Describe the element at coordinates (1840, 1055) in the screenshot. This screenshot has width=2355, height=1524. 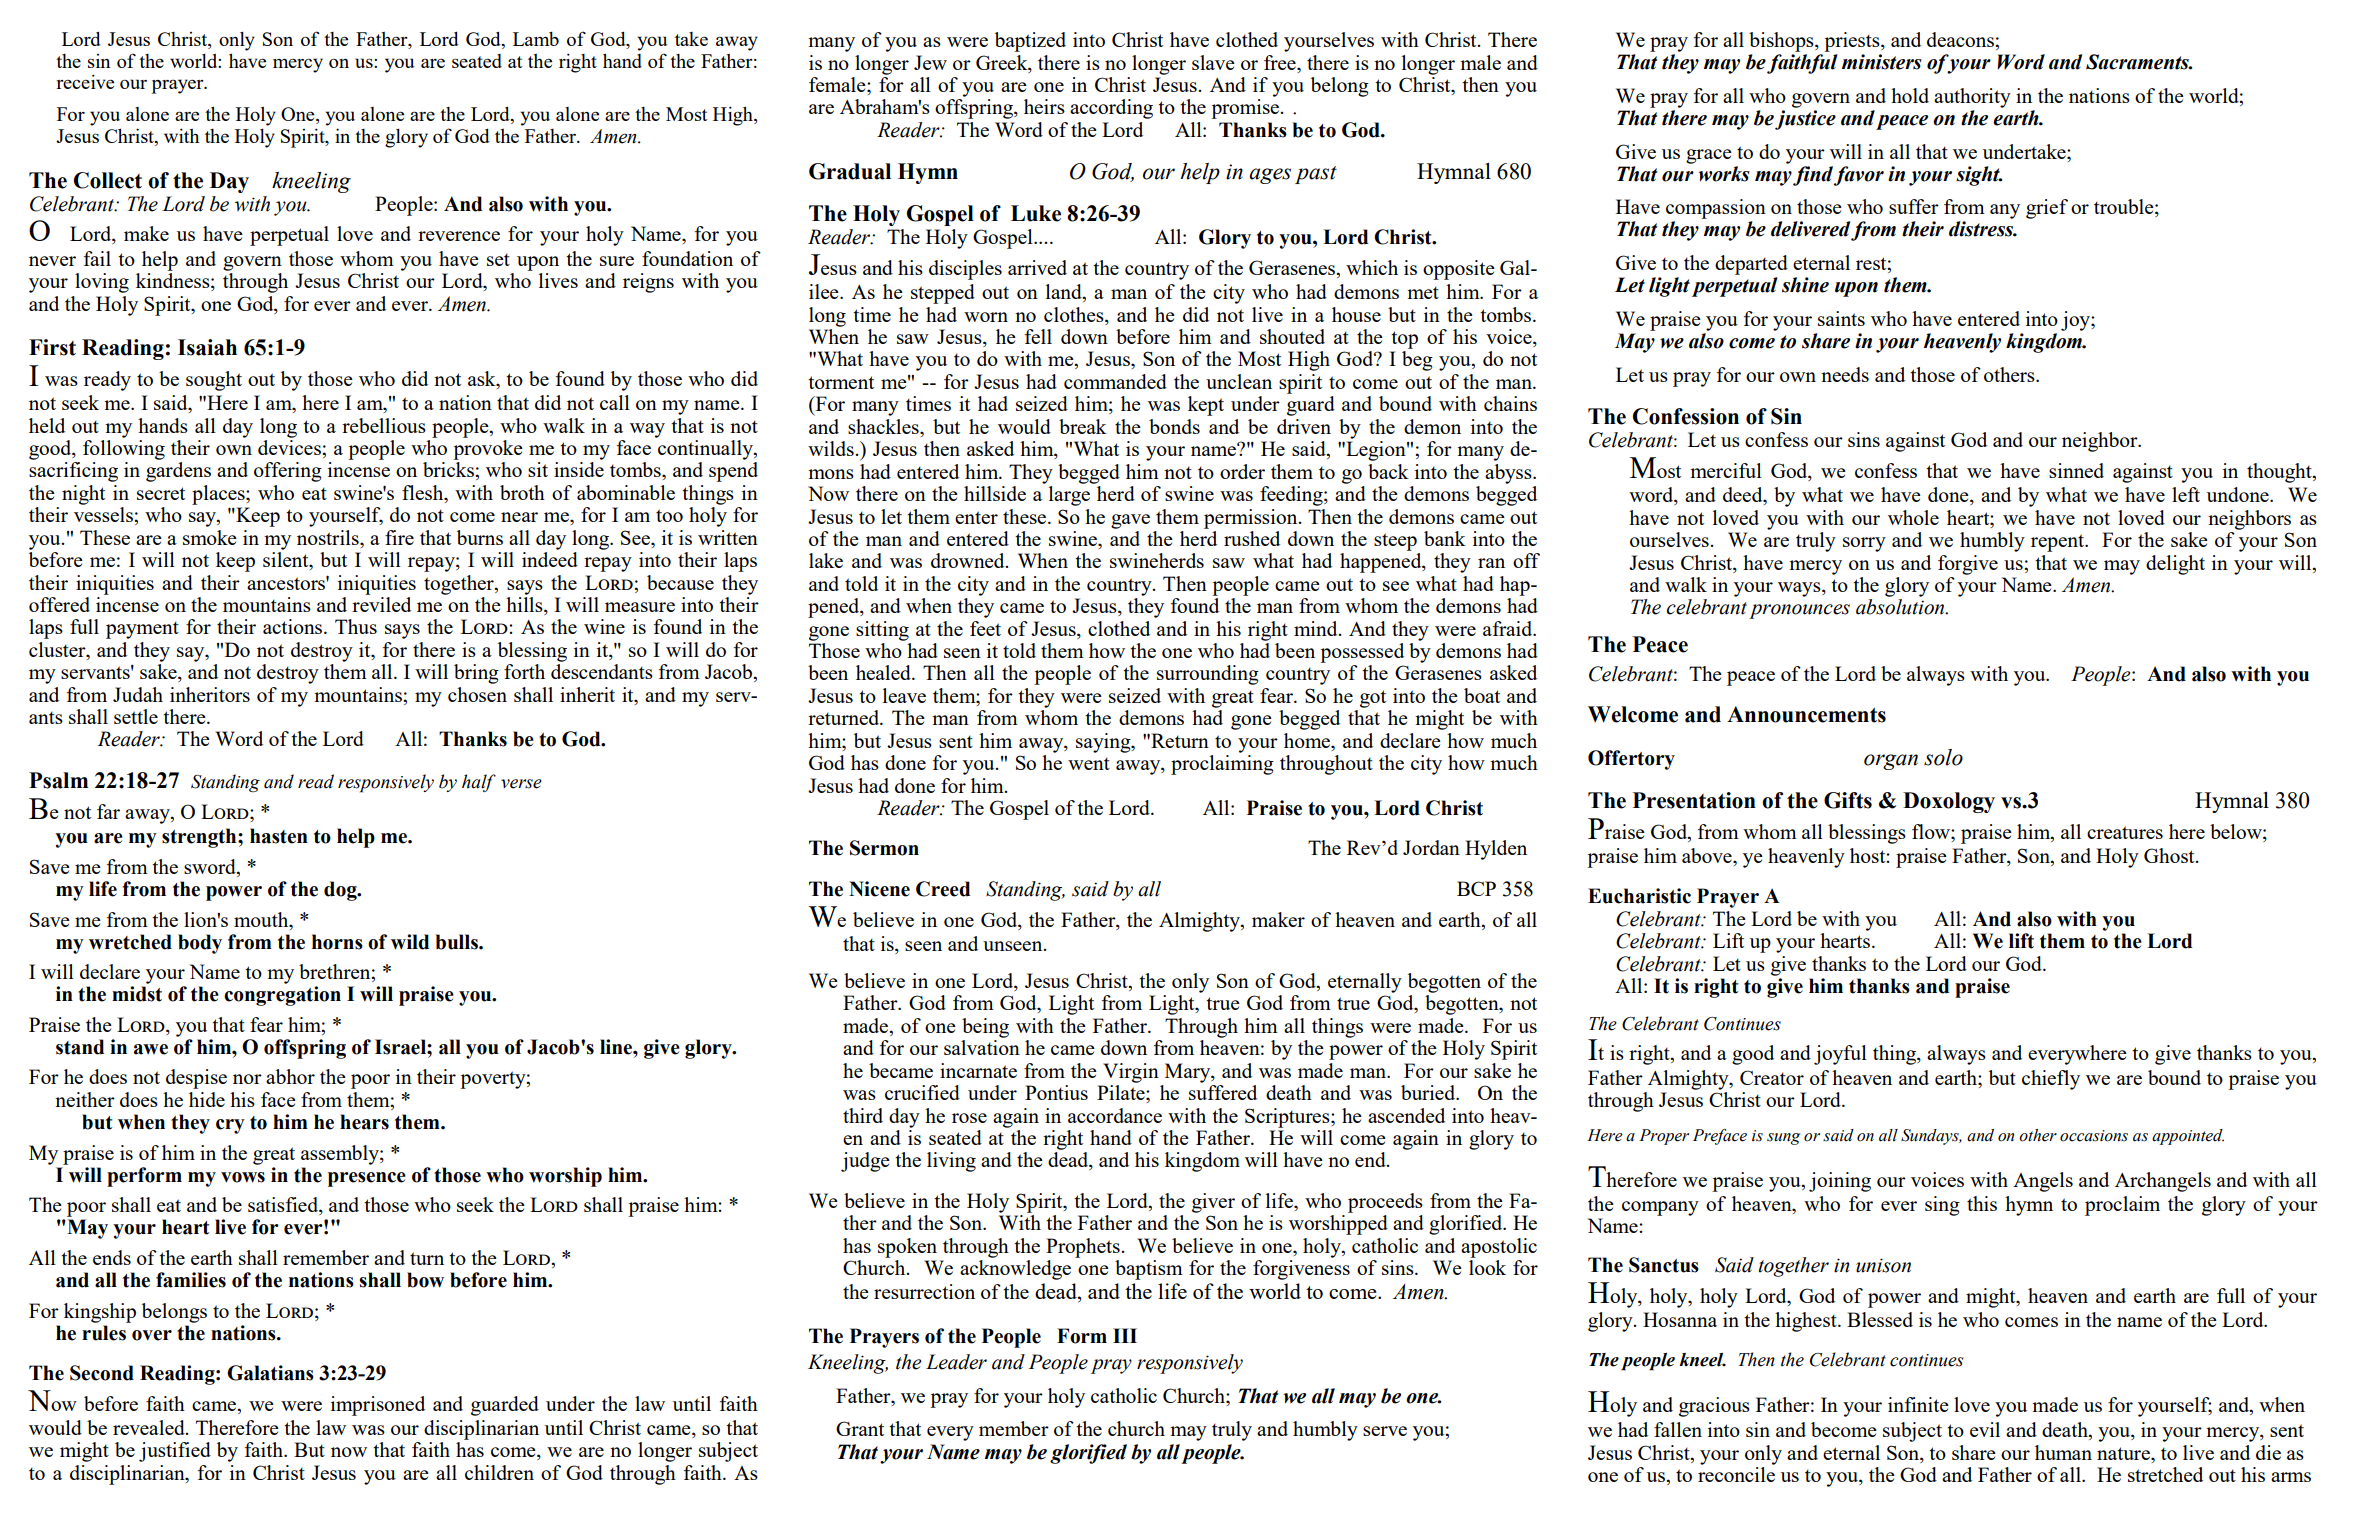
I see `joyful` at that location.
